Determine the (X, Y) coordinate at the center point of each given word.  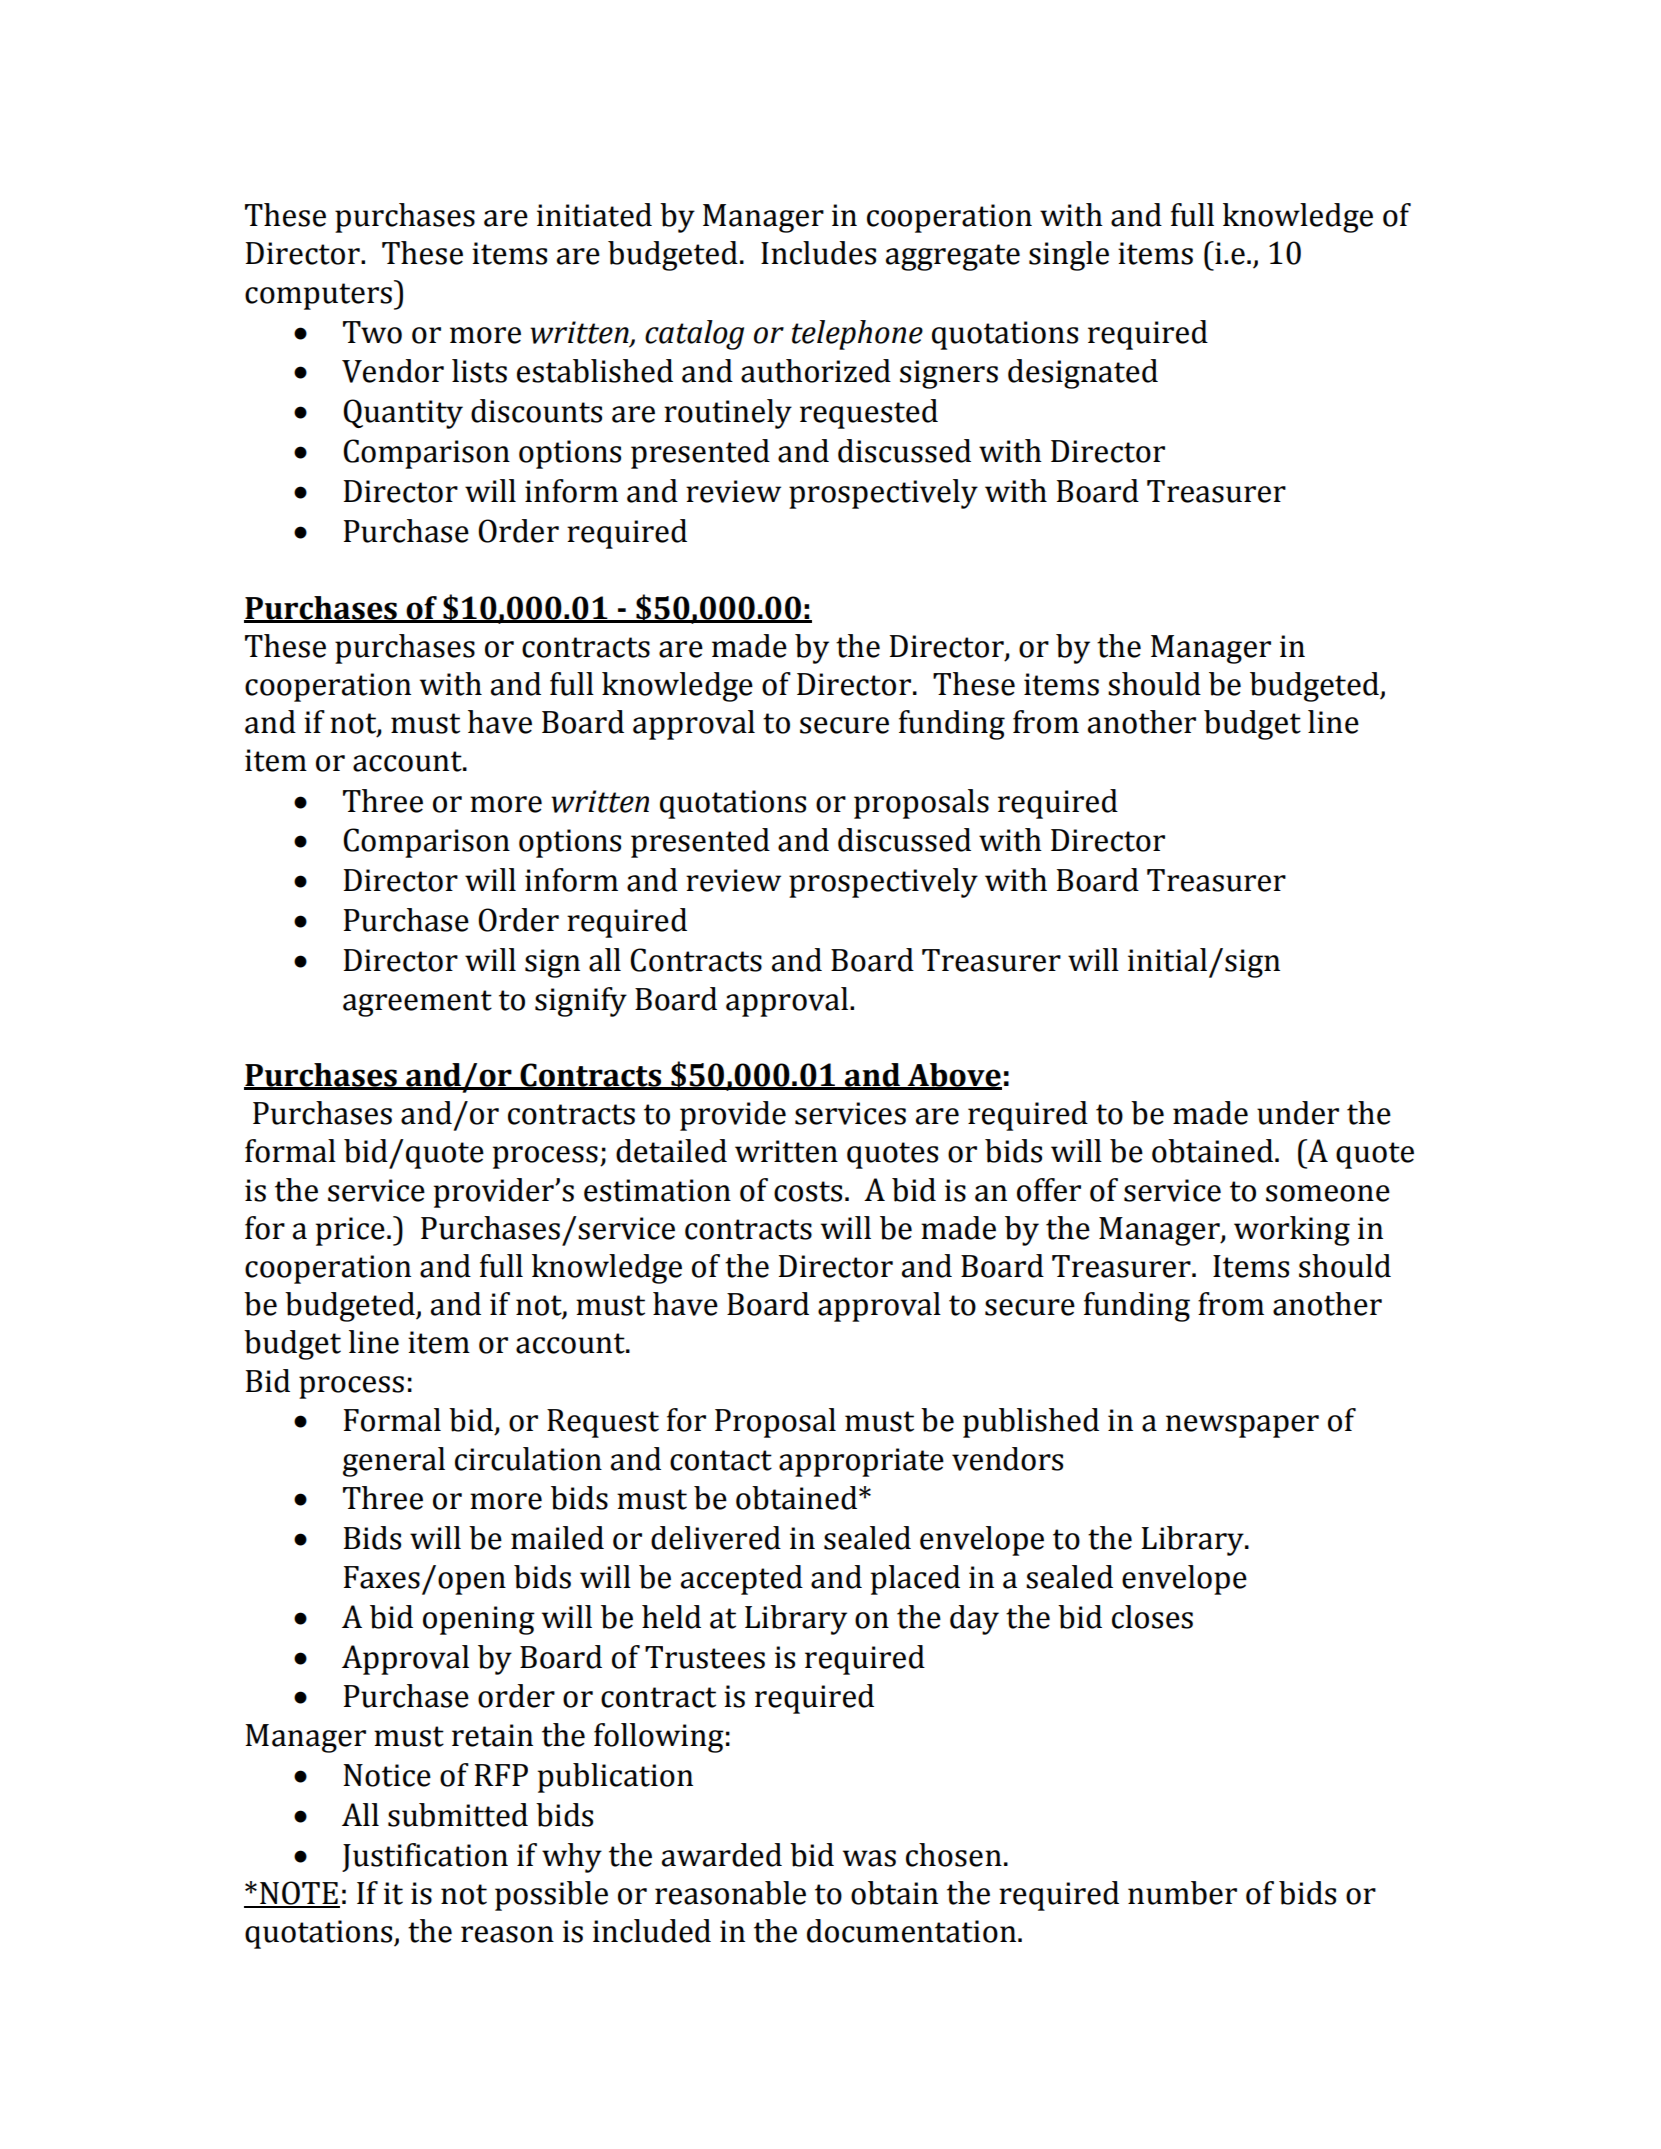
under (1298, 1113)
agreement (417, 1003)
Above (953, 1076)
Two (372, 332)
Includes (818, 253)
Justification (425, 1857)
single (1069, 256)
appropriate (861, 1462)
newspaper (1242, 1426)
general (394, 1462)
